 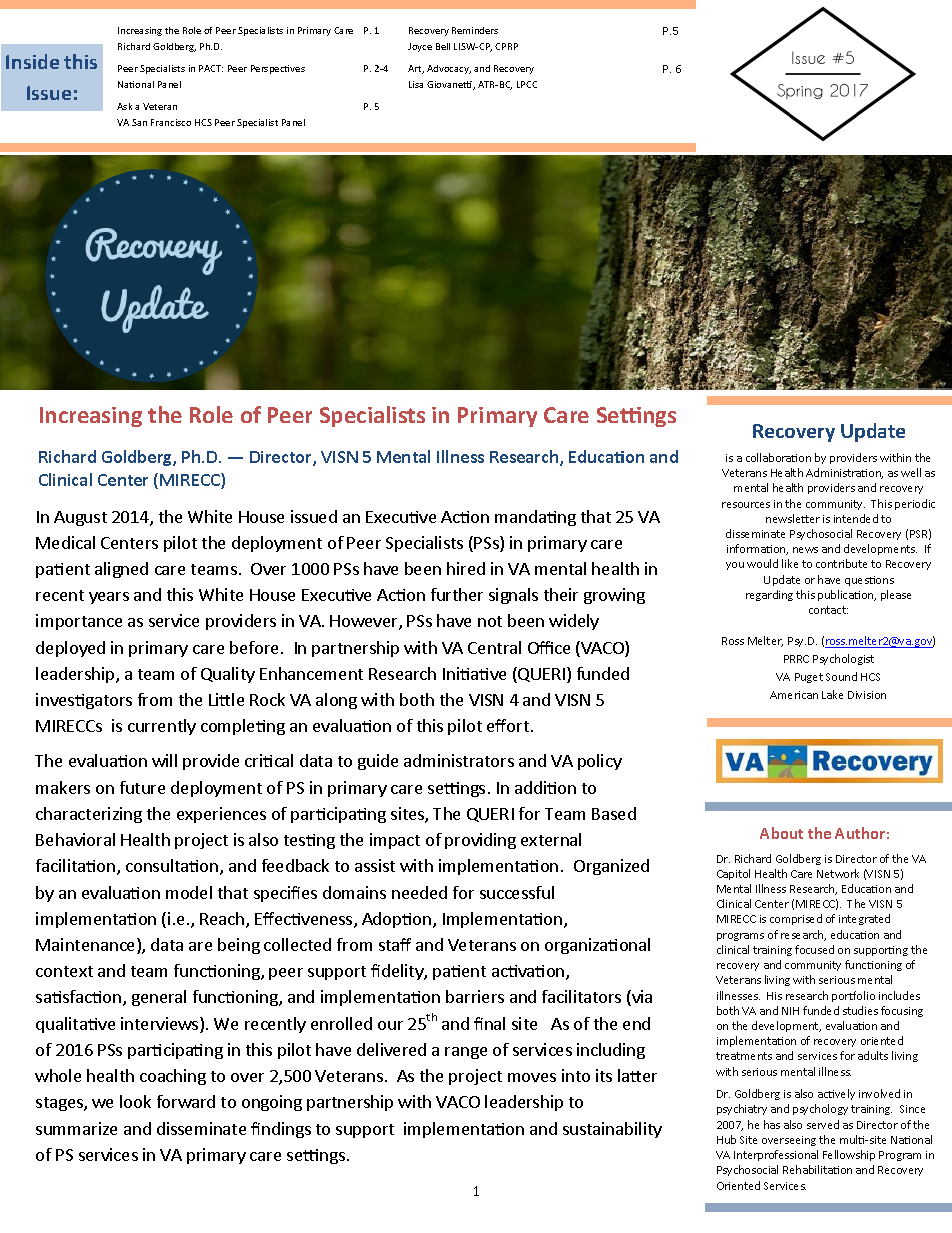 I want to click on moves, so click(x=532, y=1077).
